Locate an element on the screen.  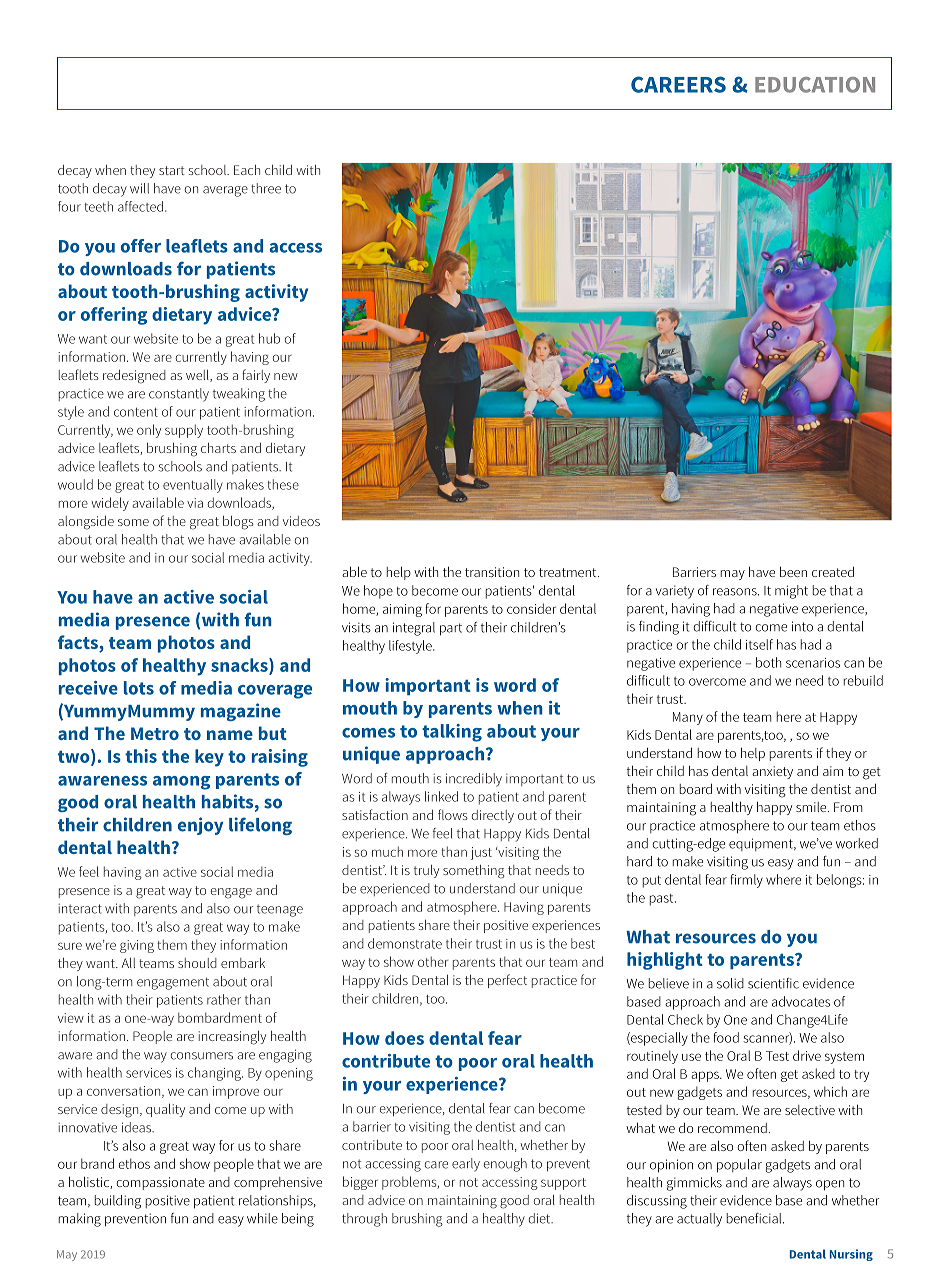
hub is located at coordinates (269, 338).
